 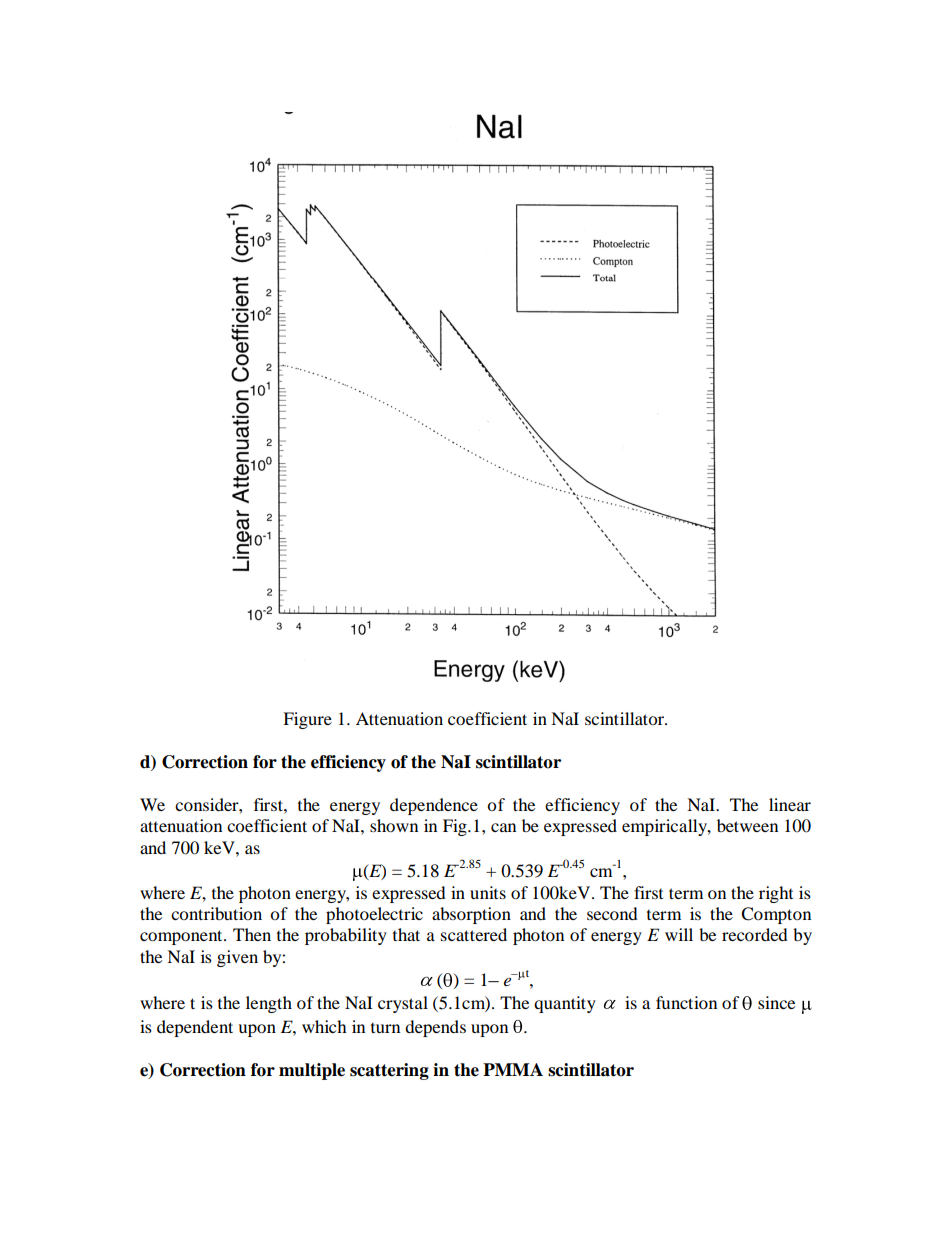 What do you see at coordinates (434, 806) in the screenshot?
I see `dependence` at bounding box center [434, 806].
